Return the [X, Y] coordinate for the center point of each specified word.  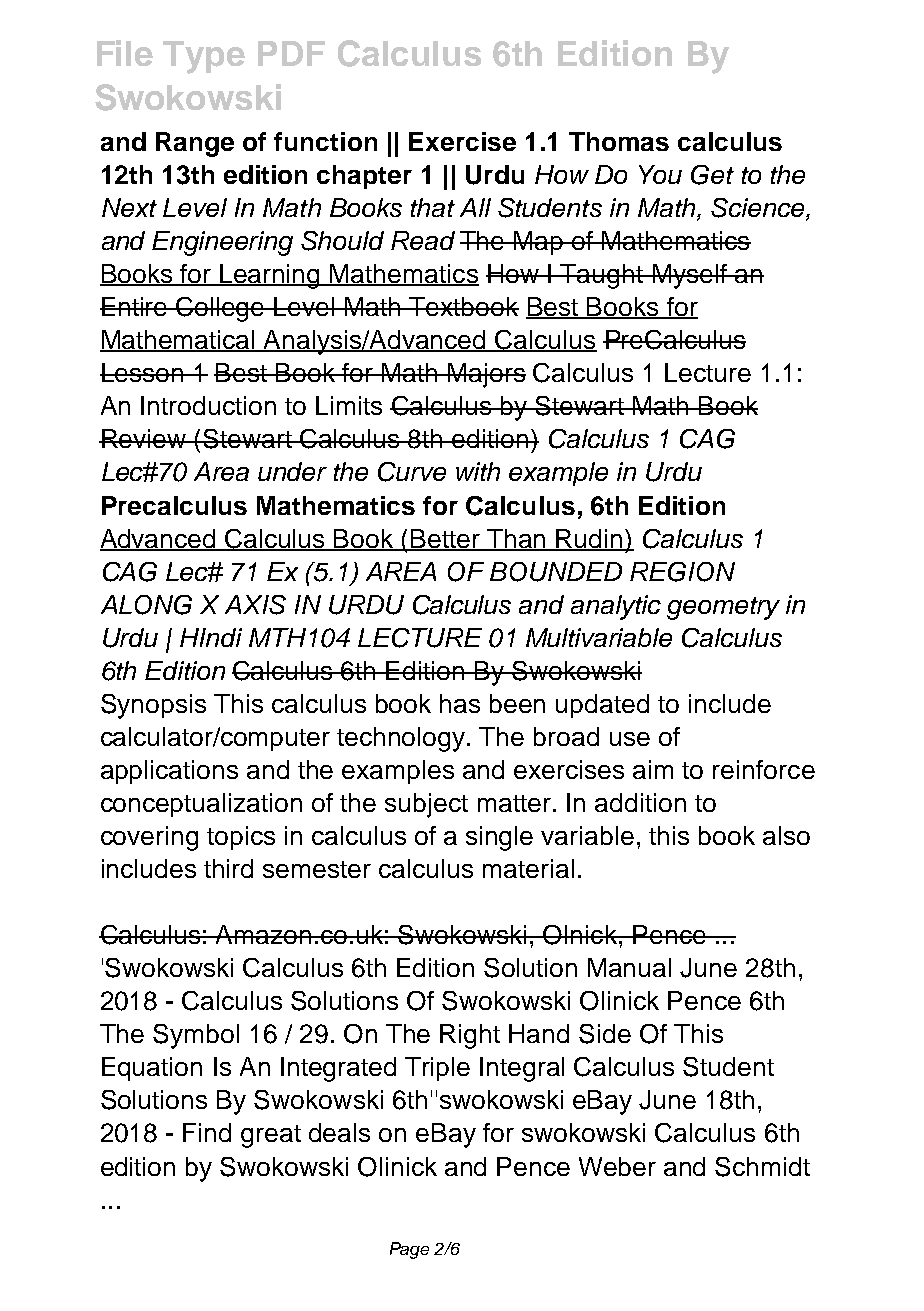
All [475, 207]
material [528, 868]
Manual [629, 967]
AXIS [255, 605]
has [460, 703]
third [228, 868]
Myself [689, 276]
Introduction [208, 405]
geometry [723, 608]
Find [207, 1132]
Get [712, 175]
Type [204, 57]
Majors [486, 375]
